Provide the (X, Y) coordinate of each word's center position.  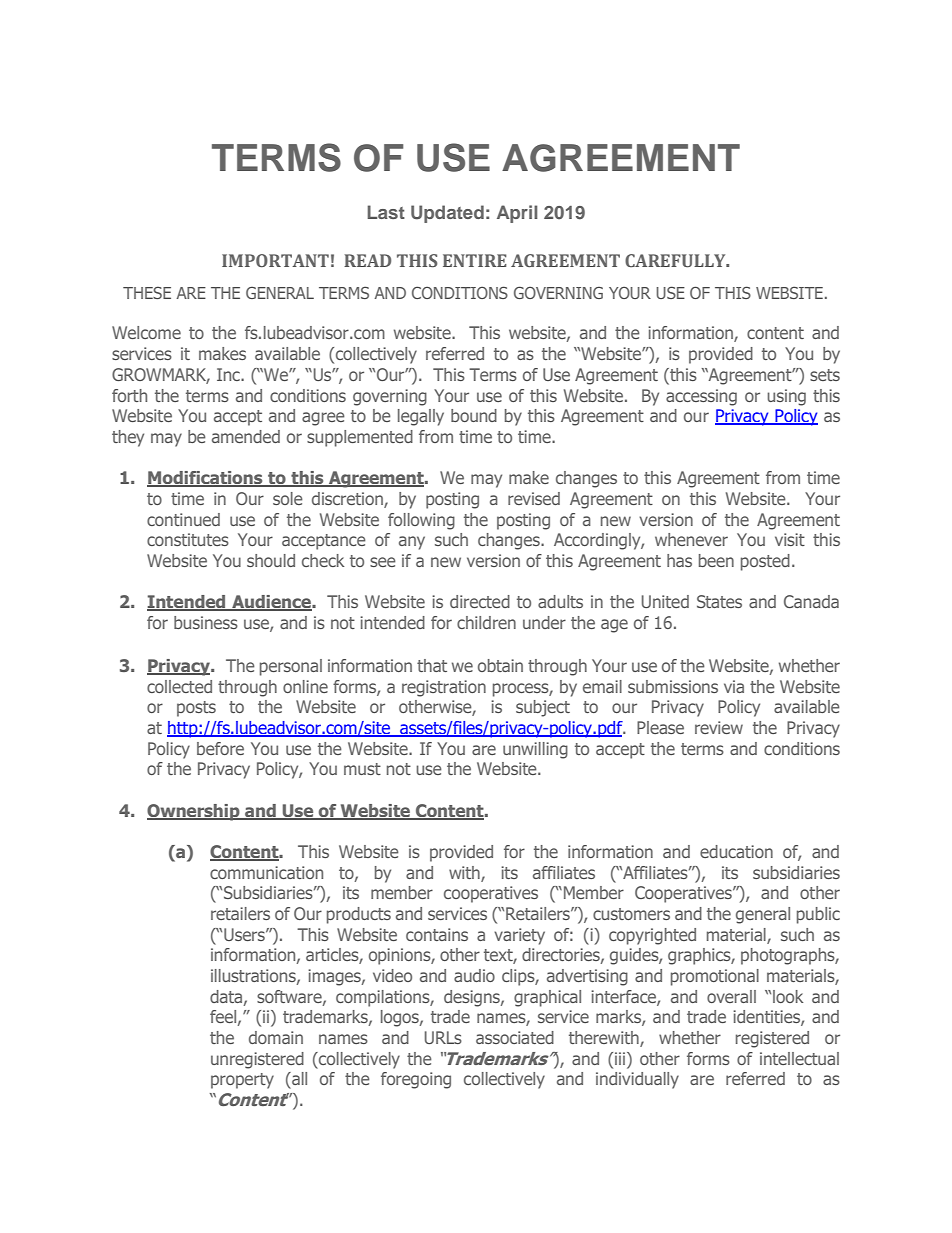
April (517, 214)
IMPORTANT (275, 260)
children (486, 622)
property (242, 1081)
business (206, 622)
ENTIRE (475, 260)
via (734, 686)
